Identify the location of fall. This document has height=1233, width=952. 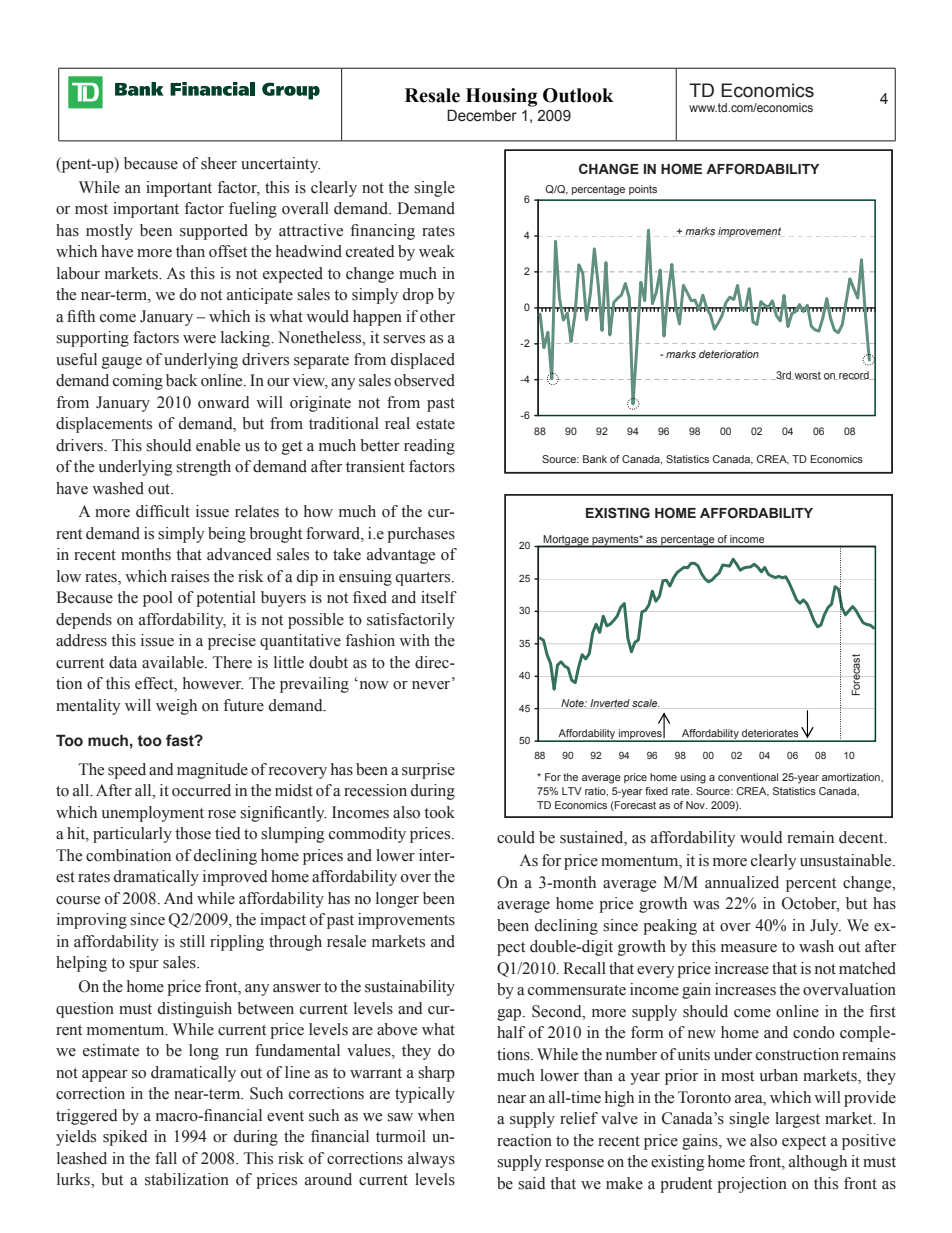
(166, 1158).
